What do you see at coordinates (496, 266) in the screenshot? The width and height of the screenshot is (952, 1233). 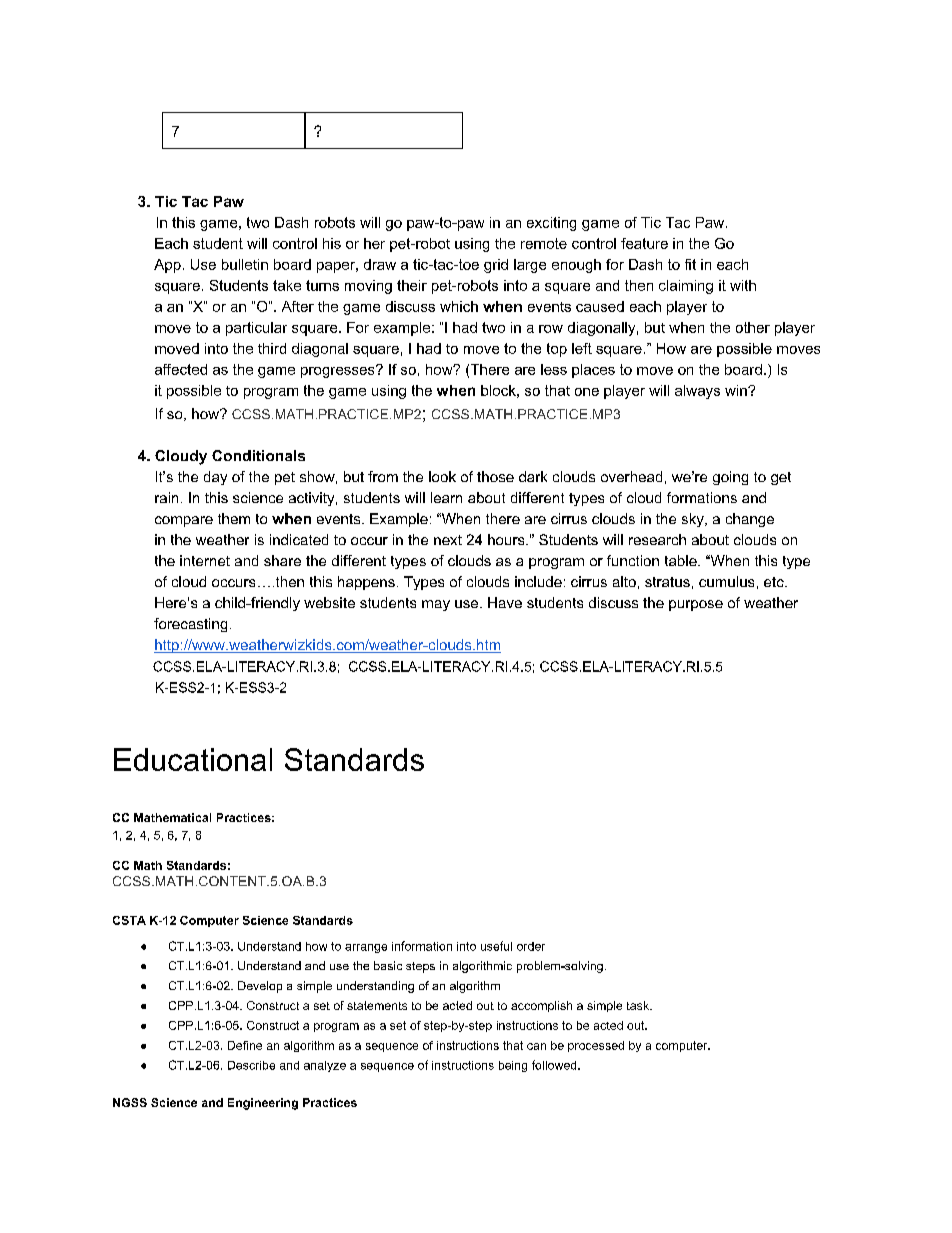 I see `grid` at bounding box center [496, 266].
